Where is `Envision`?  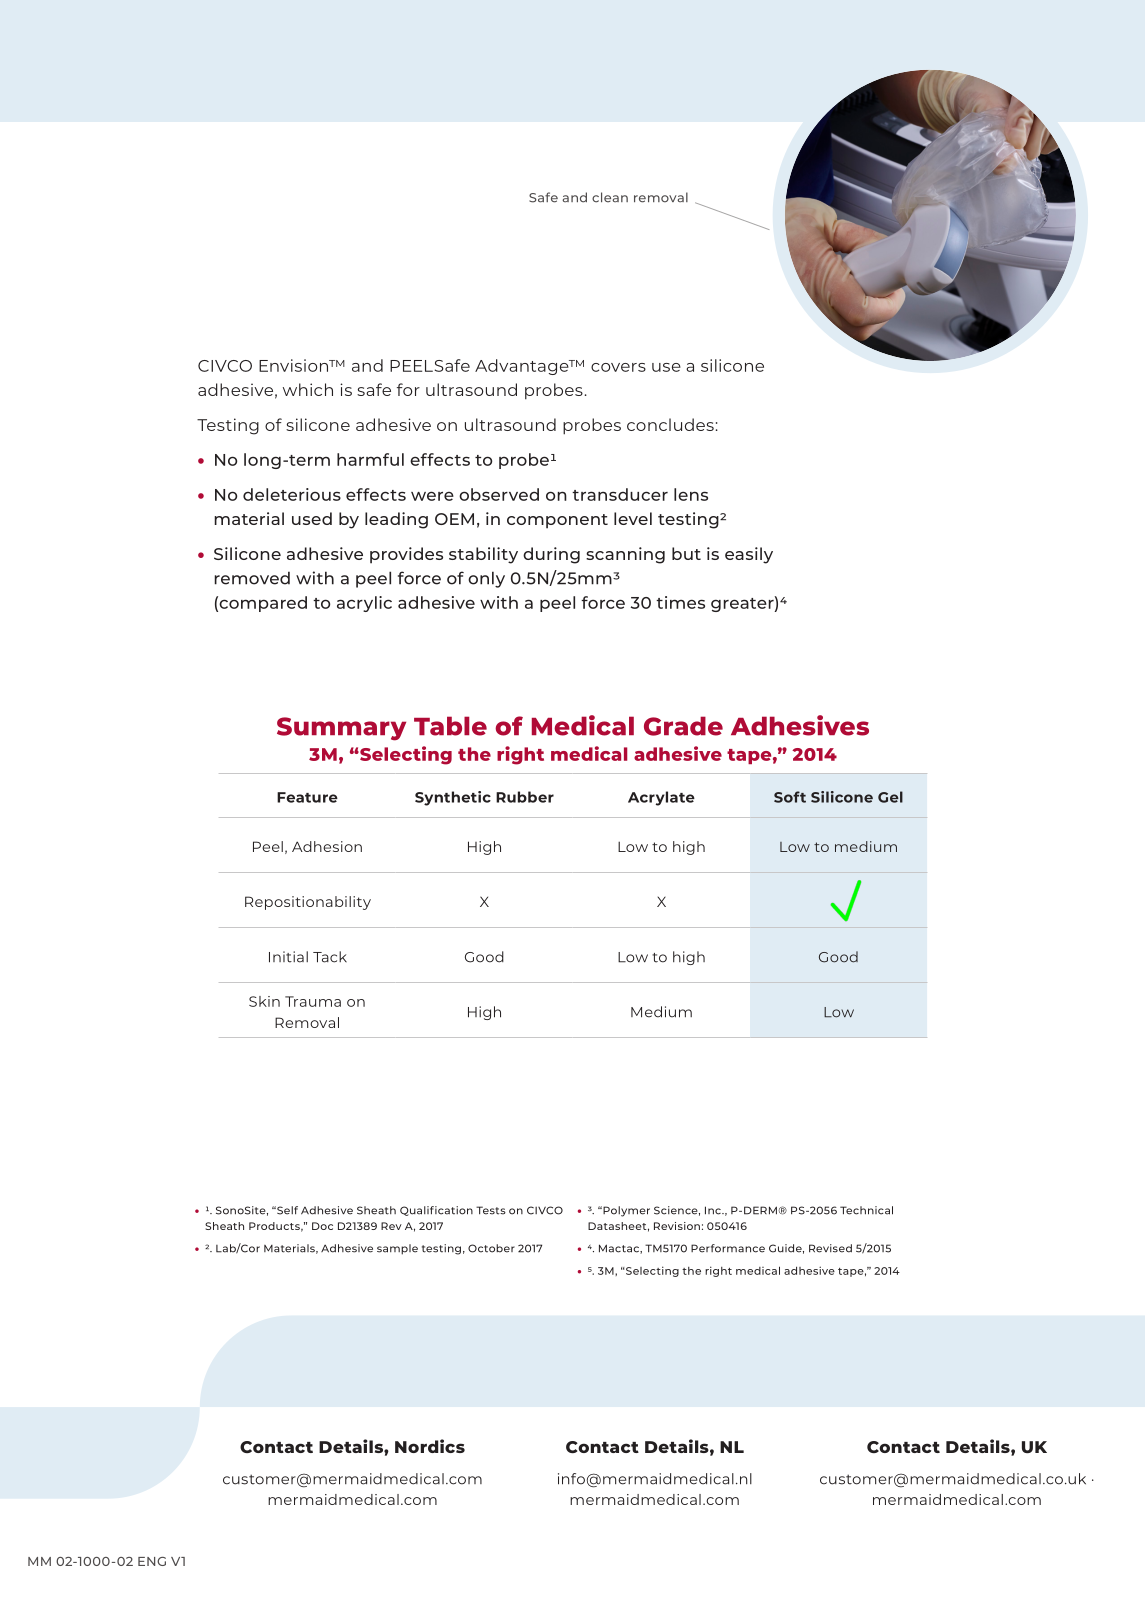 Envision is located at coordinates (295, 365).
